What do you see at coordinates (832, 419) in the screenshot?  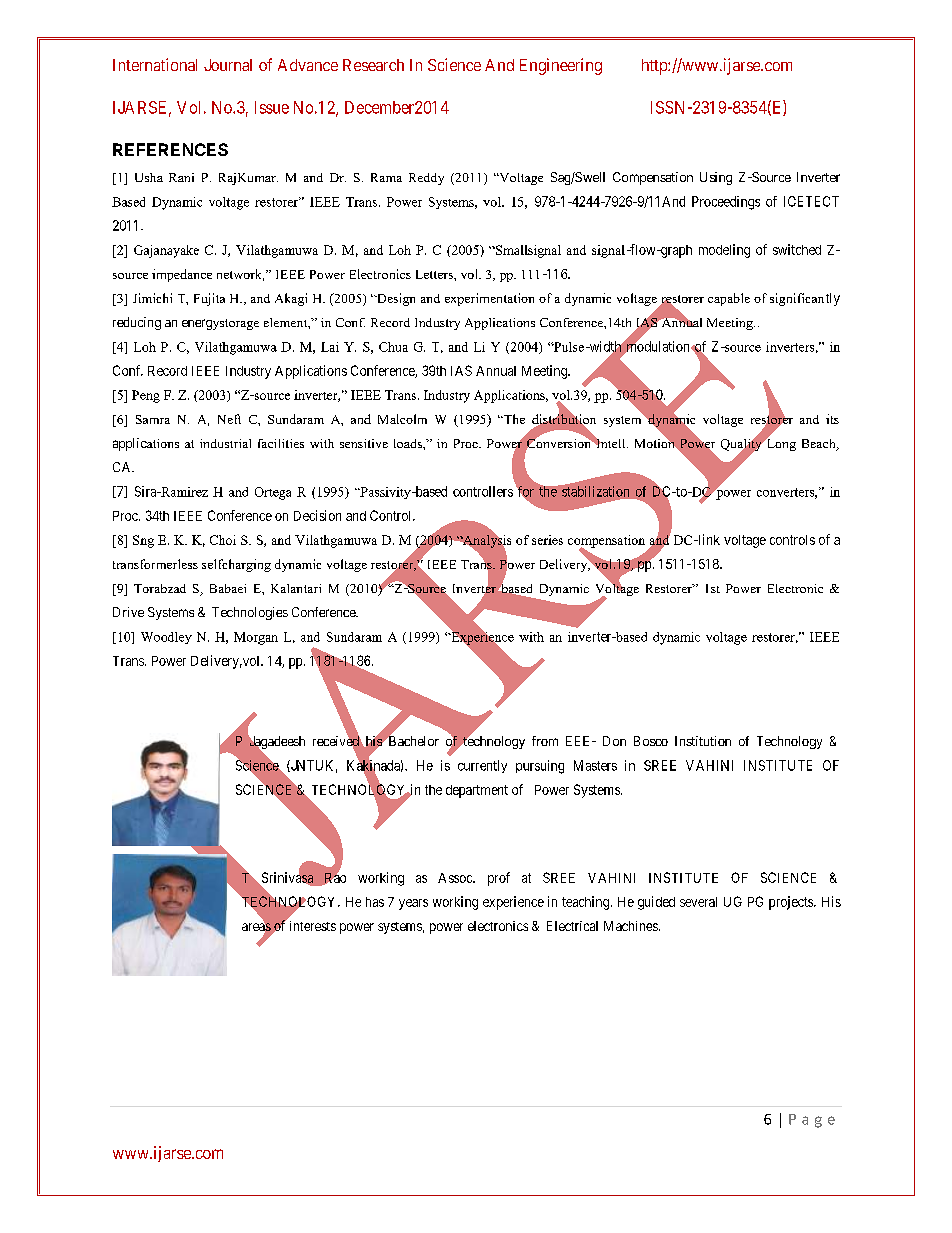 I see `its` at bounding box center [832, 419].
